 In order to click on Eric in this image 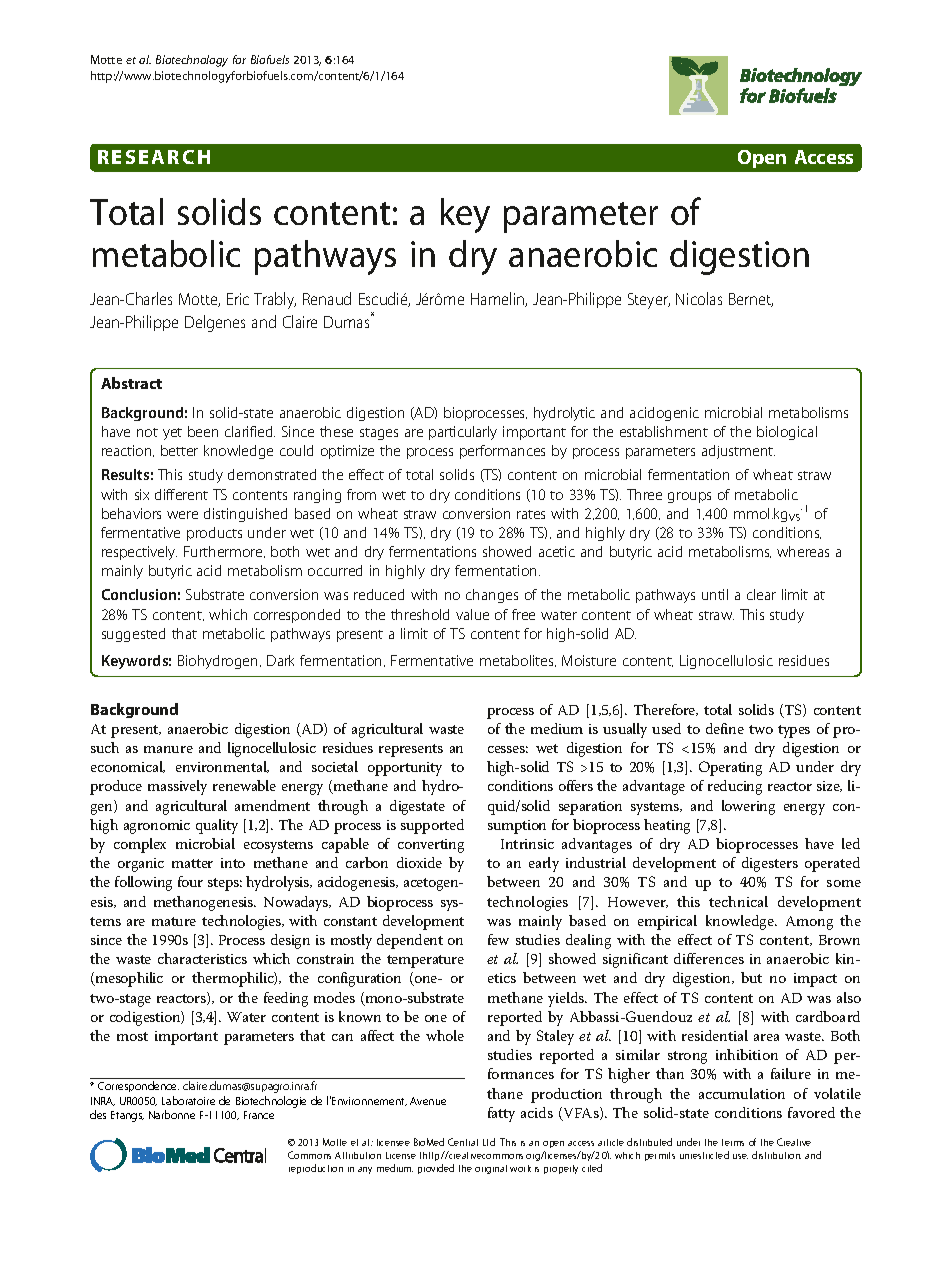, I will do `click(238, 299)`.
